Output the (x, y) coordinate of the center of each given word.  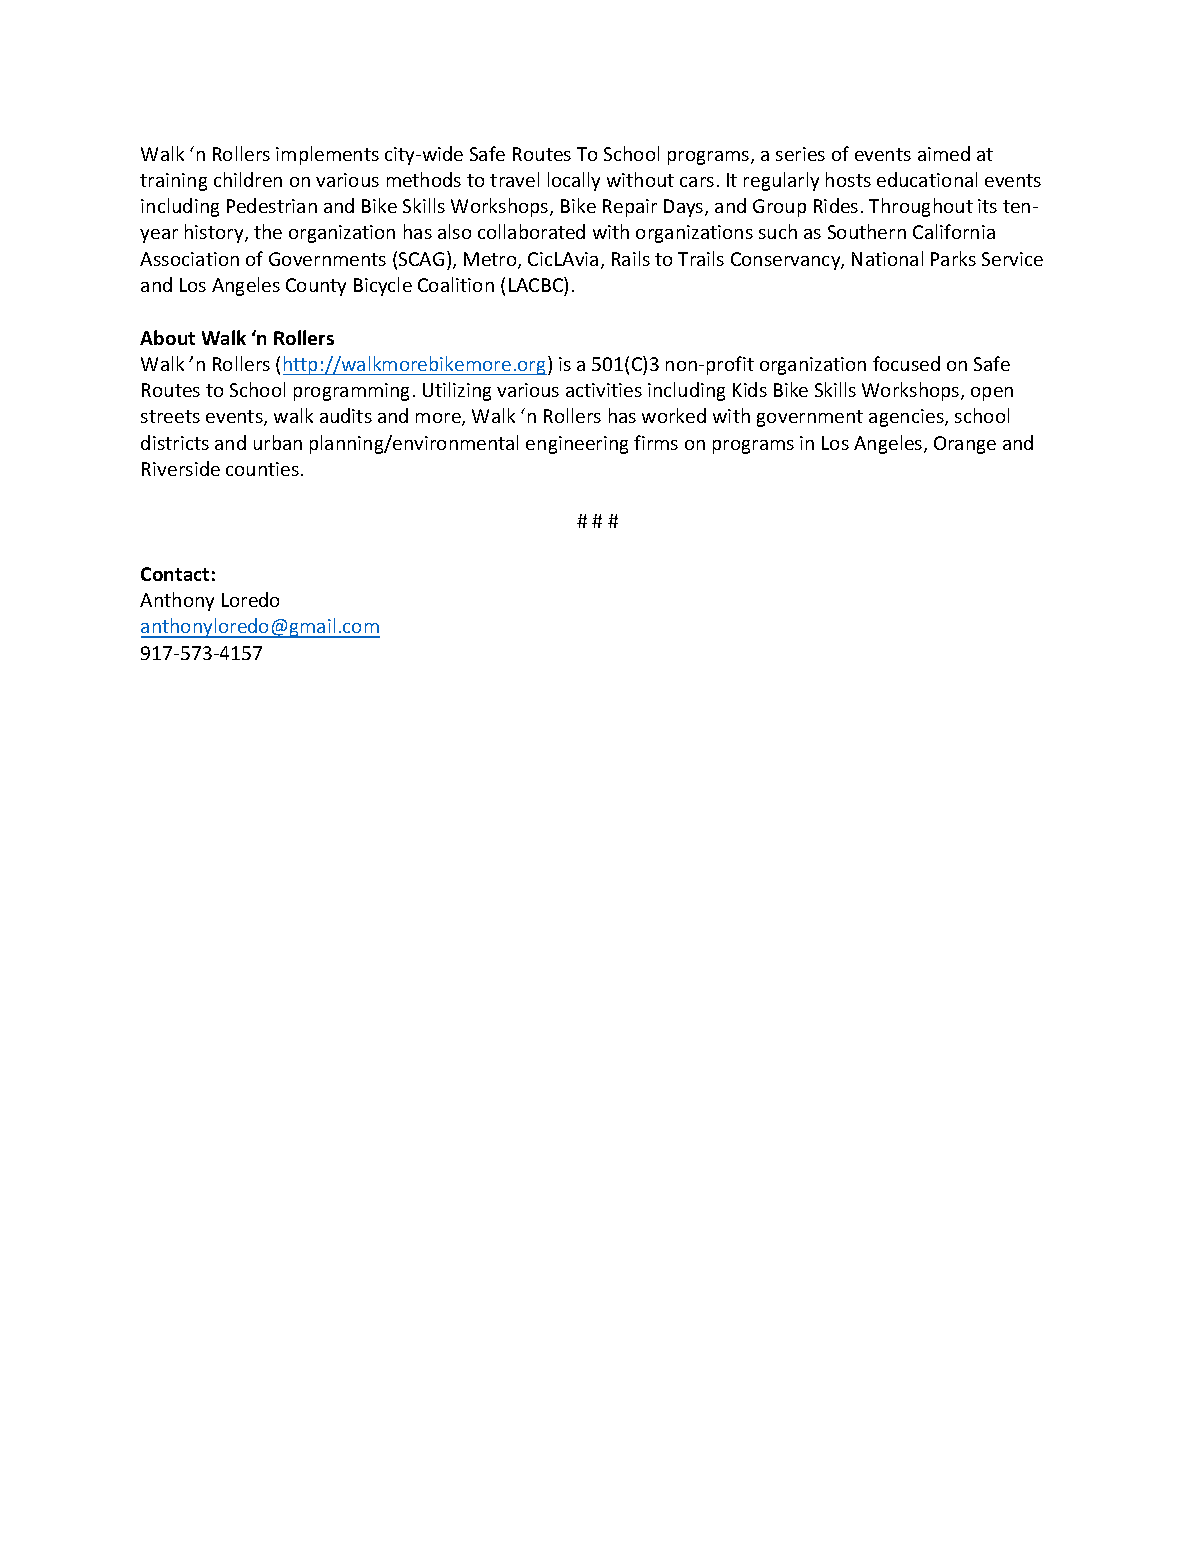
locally (574, 181)
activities (604, 390)
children (248, 179)
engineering (577, 445)
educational (927, 179)
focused (906, 363)
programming (351, 392)
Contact (175, 574)
